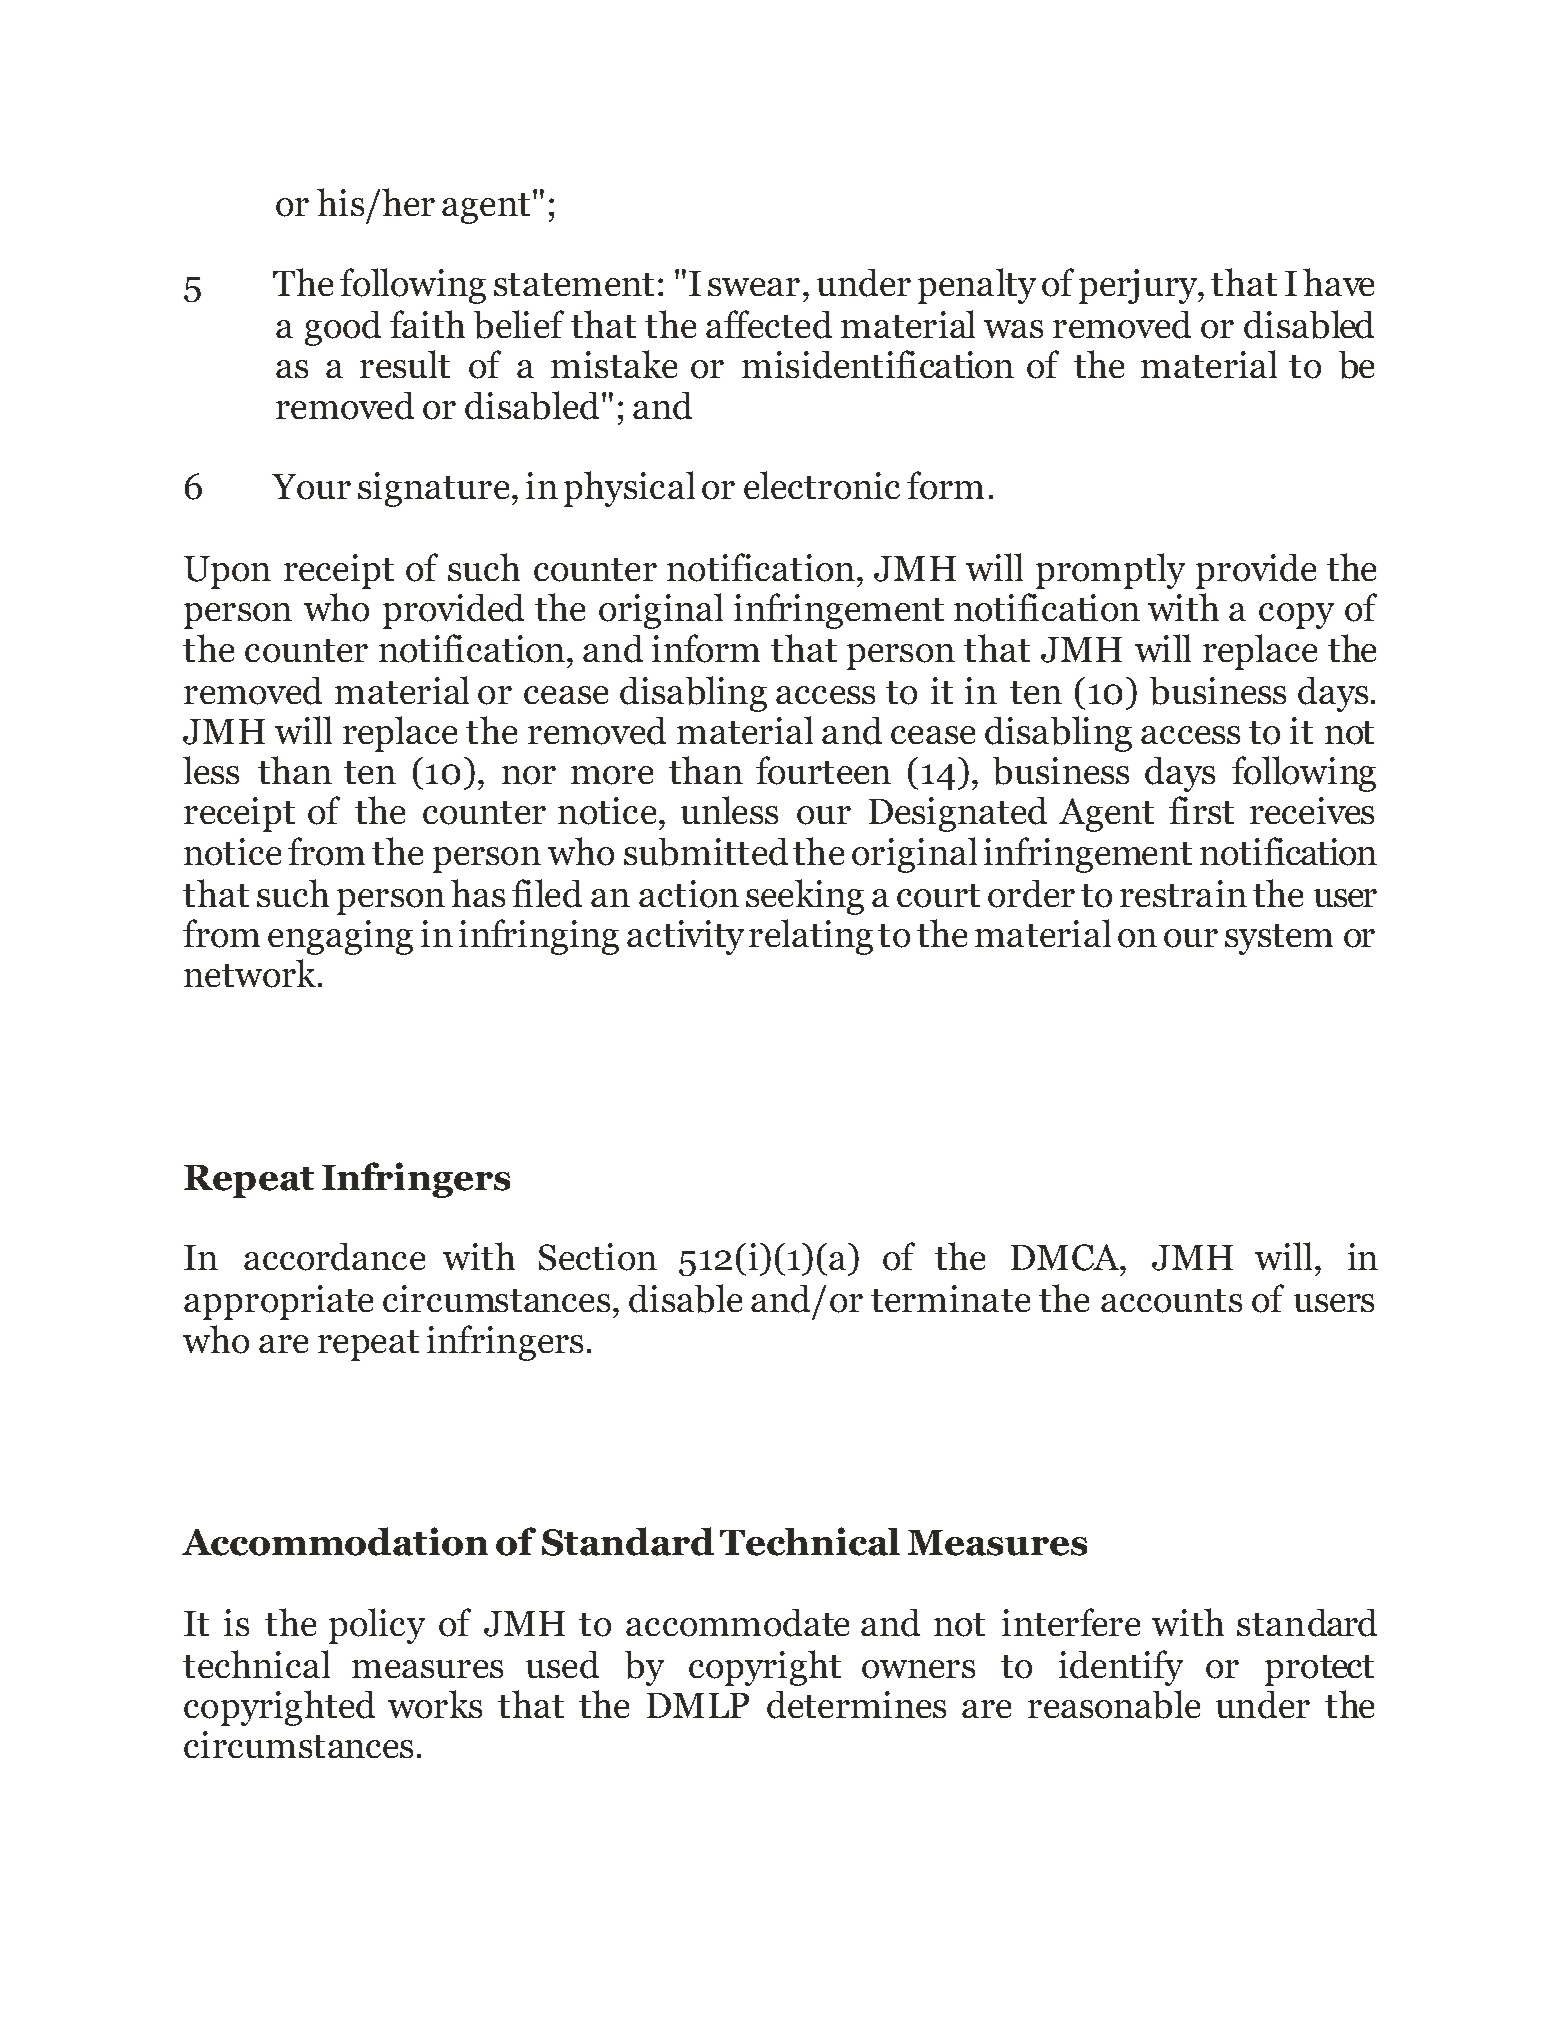  Describe the element at coordinates (1110, 571) in the page. I see `promptly` at that location.
